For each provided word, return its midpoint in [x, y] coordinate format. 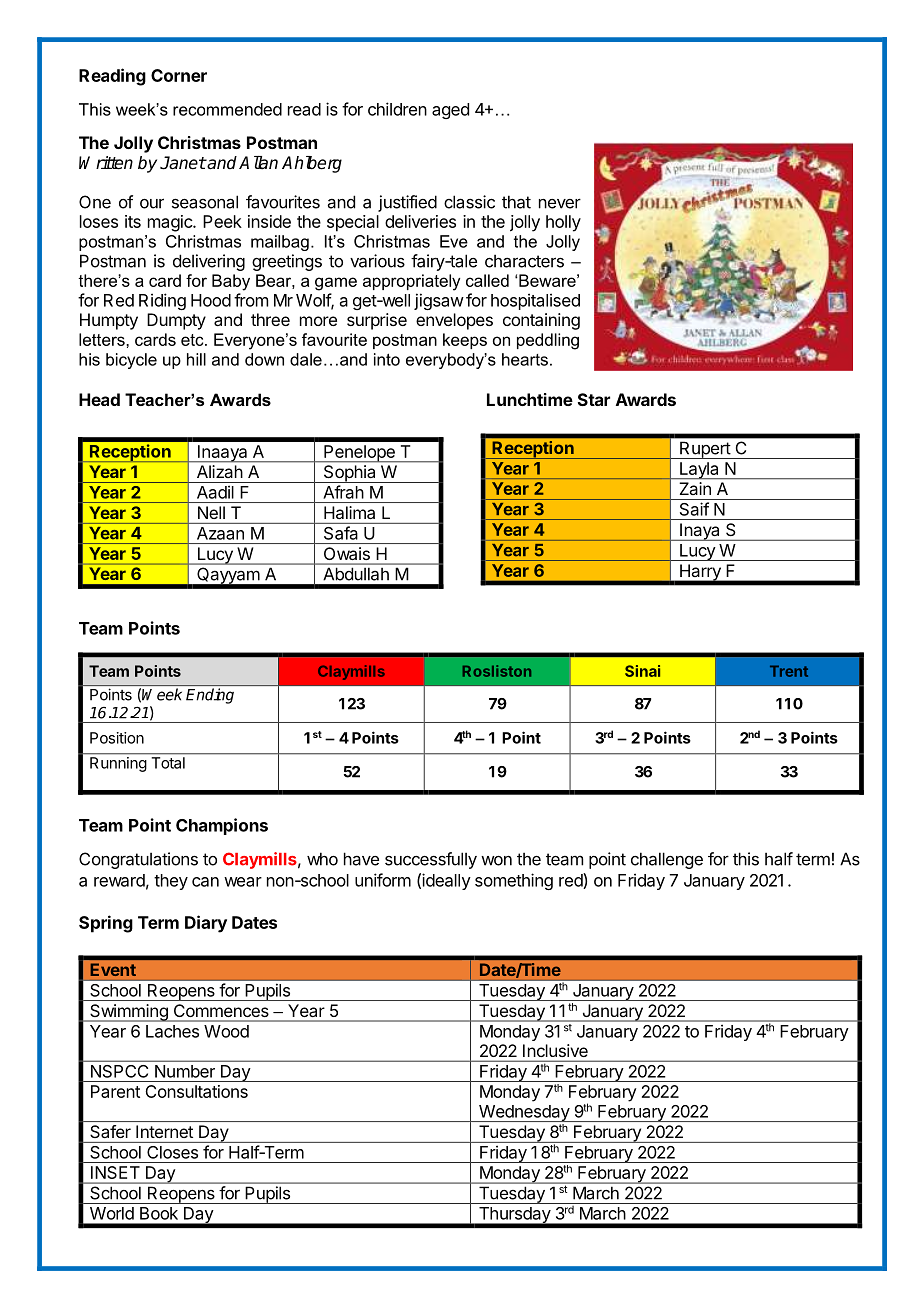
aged [450, 111]
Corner [179, 75]
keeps [465, 341]
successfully [431, 860]
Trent [789, 671]
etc [193, 340]
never [560, 203]
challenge [667, 860]
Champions [222, 826]
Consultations [197, 1091]
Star [594, 399]
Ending [210, 696]
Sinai [642, 671]
